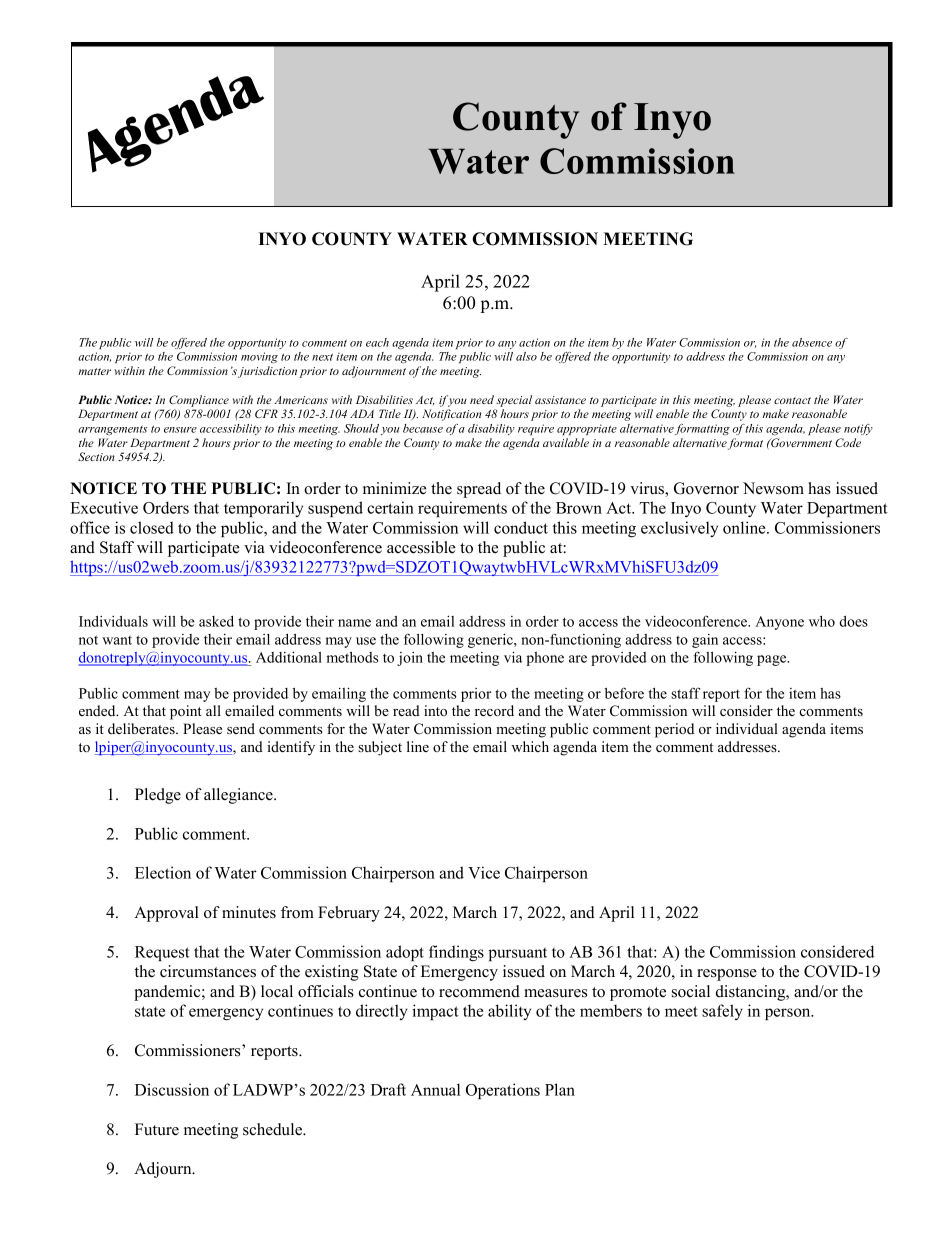  Describe the element at coordinates (503, 1091) in the screenshot. I see `Operations` at that location.
